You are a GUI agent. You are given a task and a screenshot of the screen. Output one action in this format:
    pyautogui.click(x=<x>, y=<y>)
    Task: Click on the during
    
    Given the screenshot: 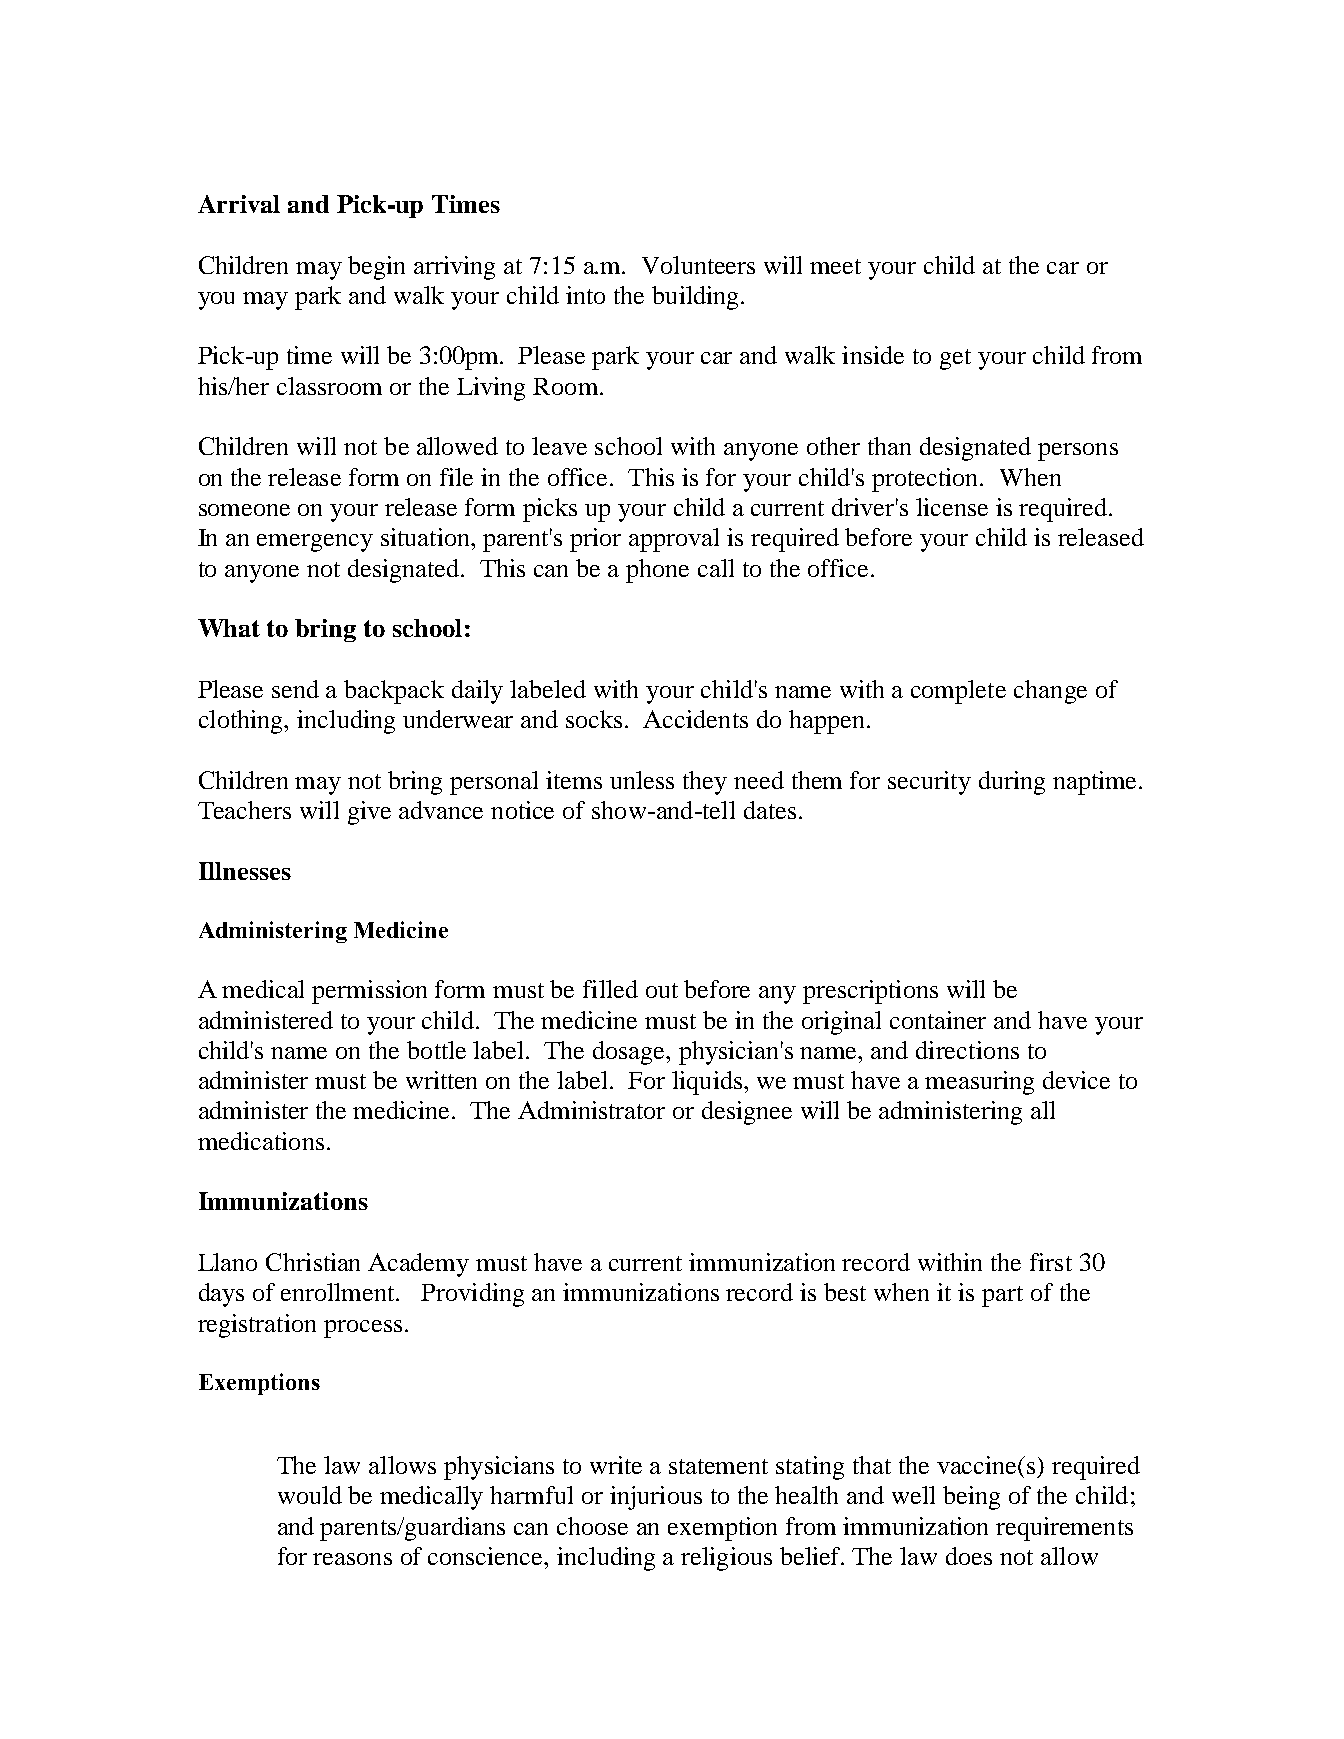 What is the action you would take?
    pyautogui.click(x=1012, y=783)
